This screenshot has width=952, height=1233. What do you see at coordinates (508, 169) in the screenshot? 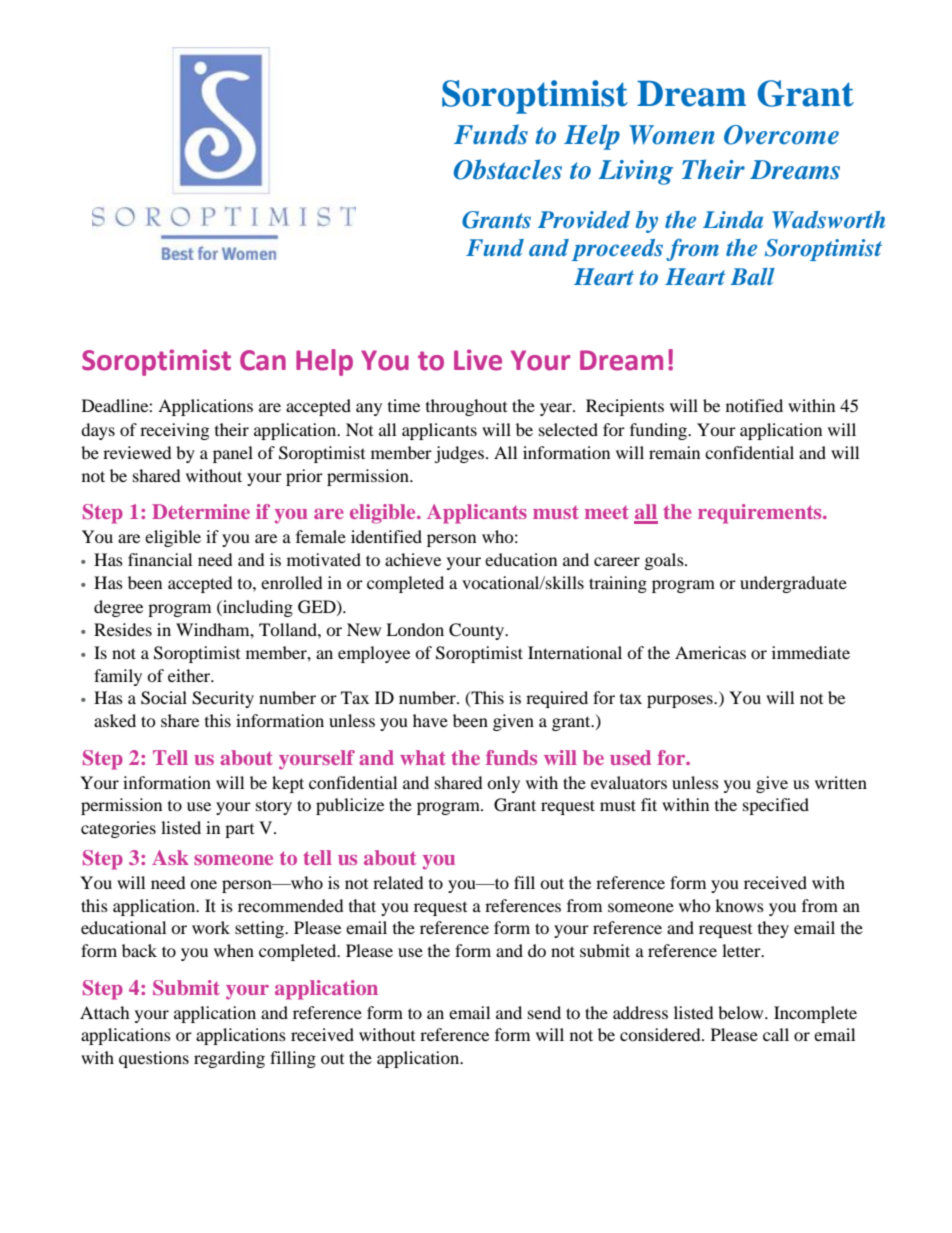
I see `Obstacles` at bounding box center [508, 169].
